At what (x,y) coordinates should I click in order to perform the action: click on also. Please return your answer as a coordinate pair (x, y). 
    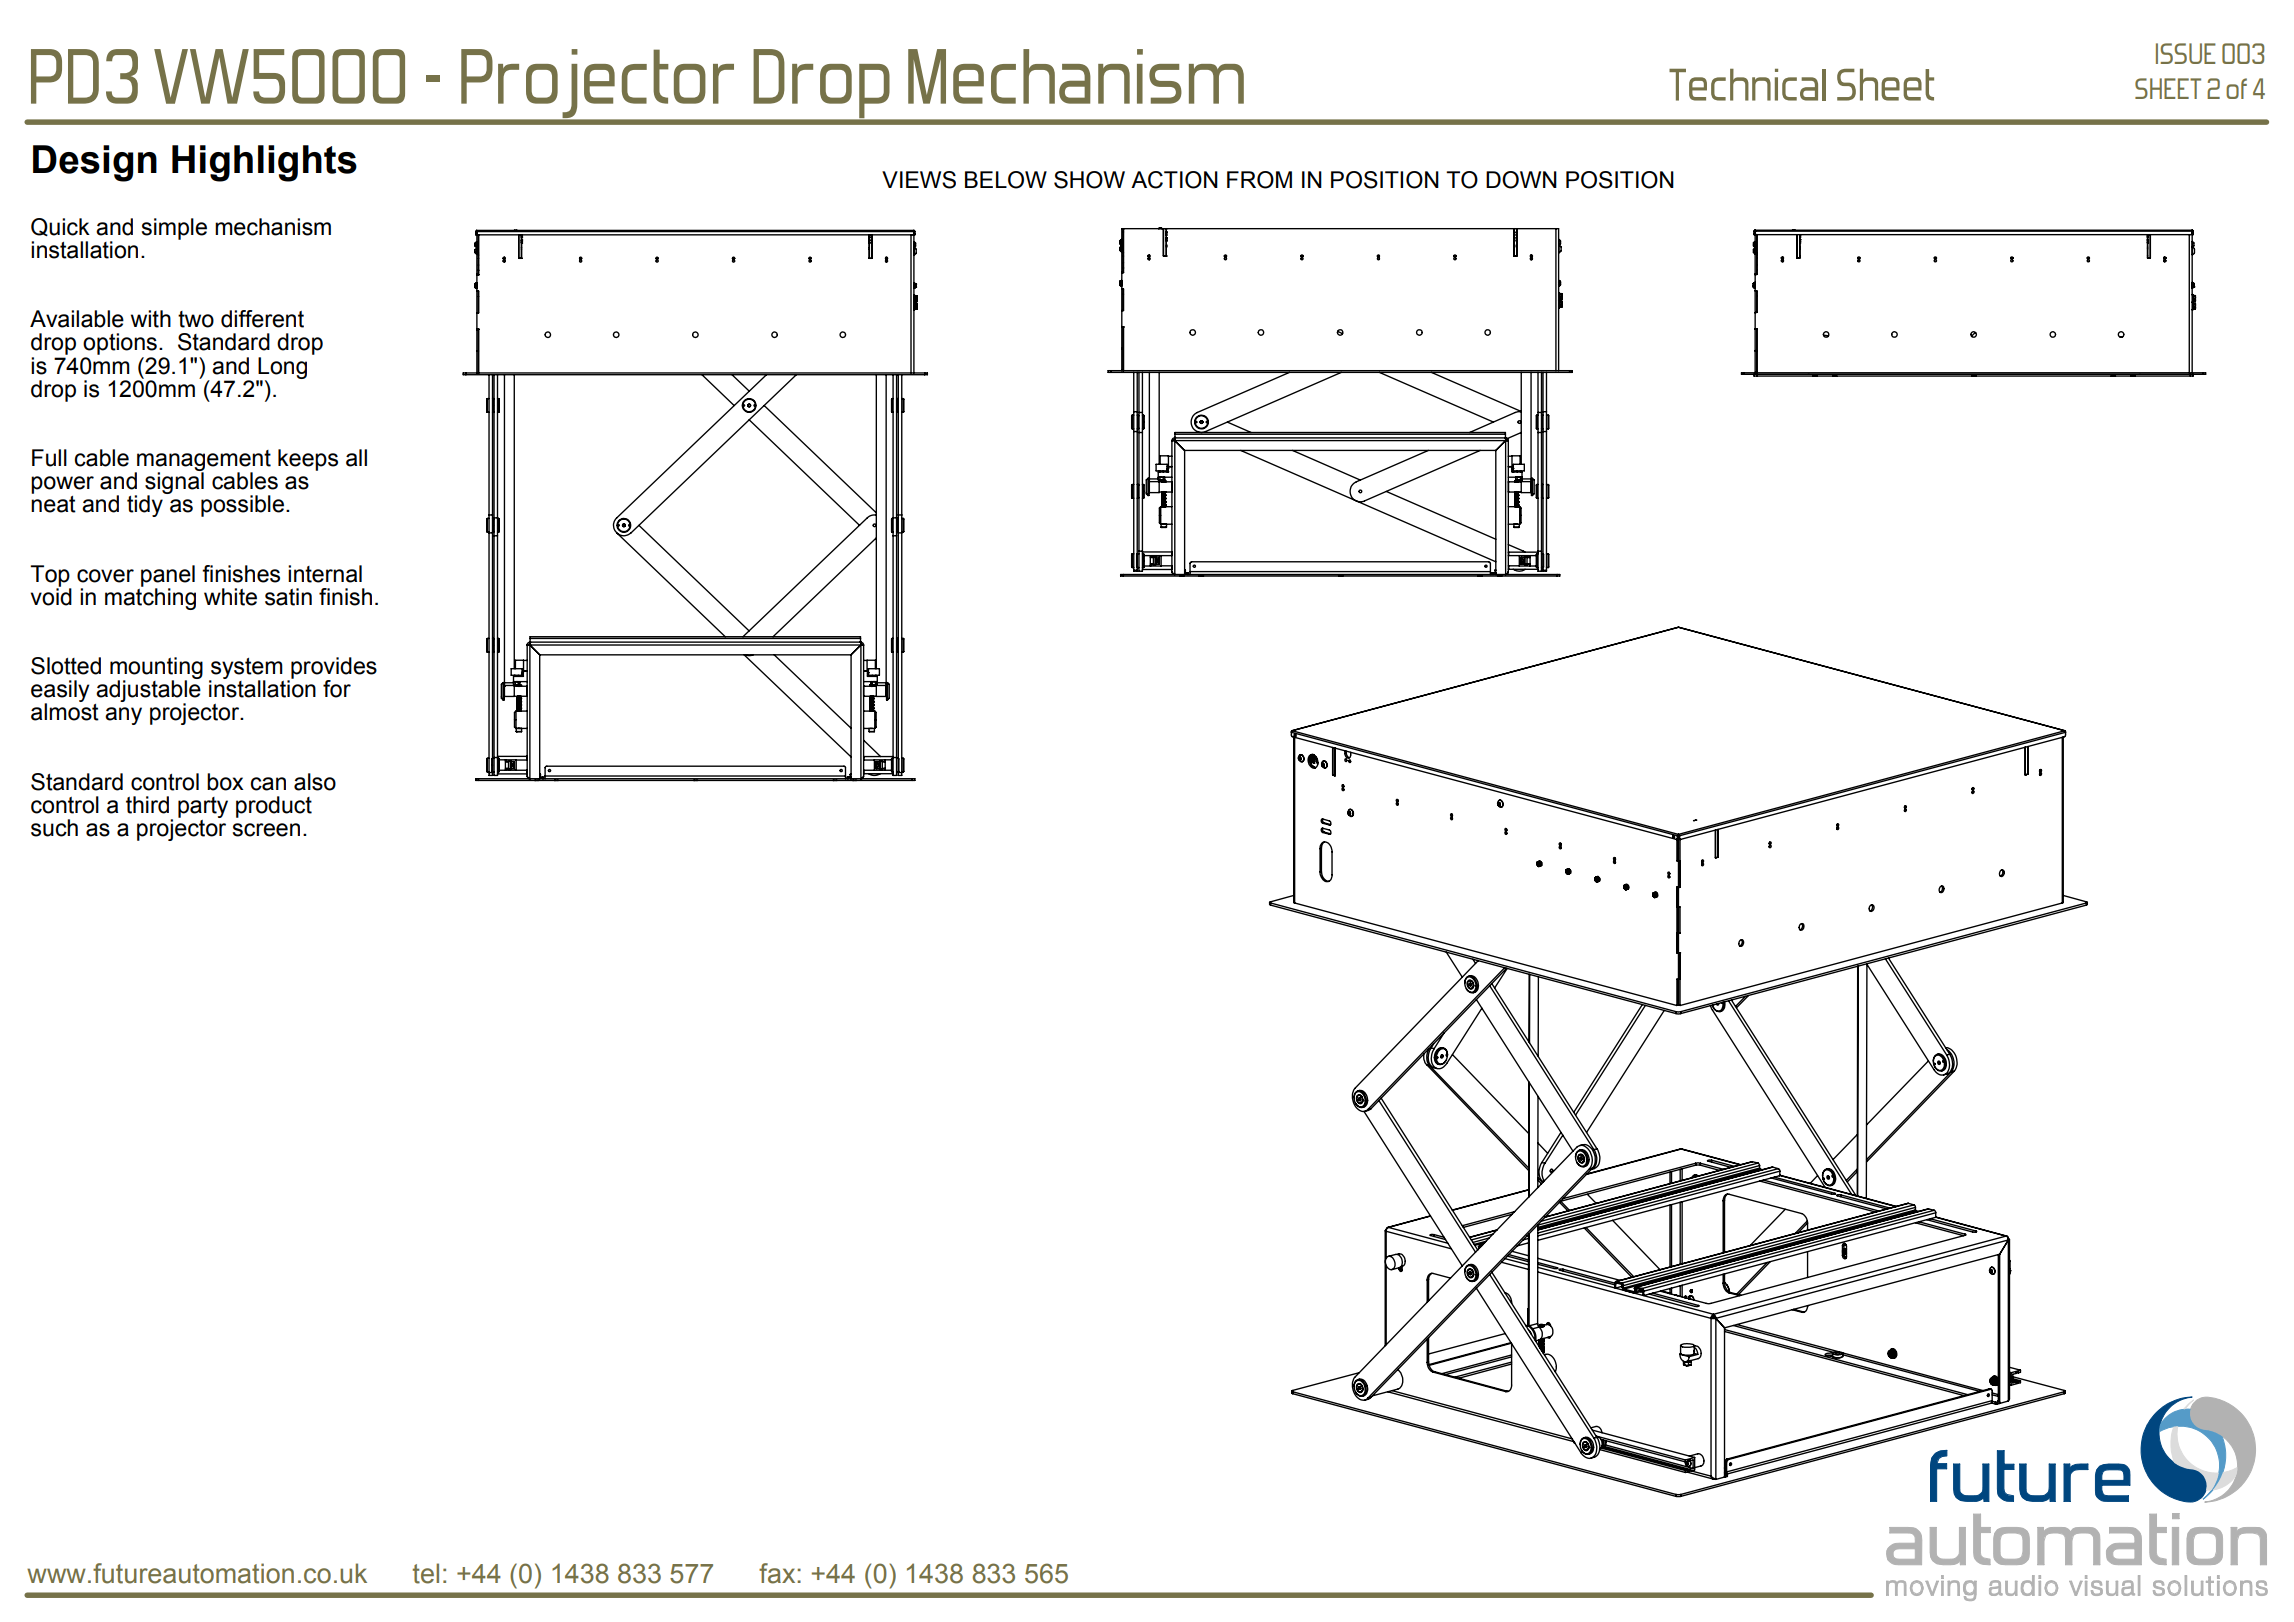
    Looking at the image, I should click on (315, 782).
